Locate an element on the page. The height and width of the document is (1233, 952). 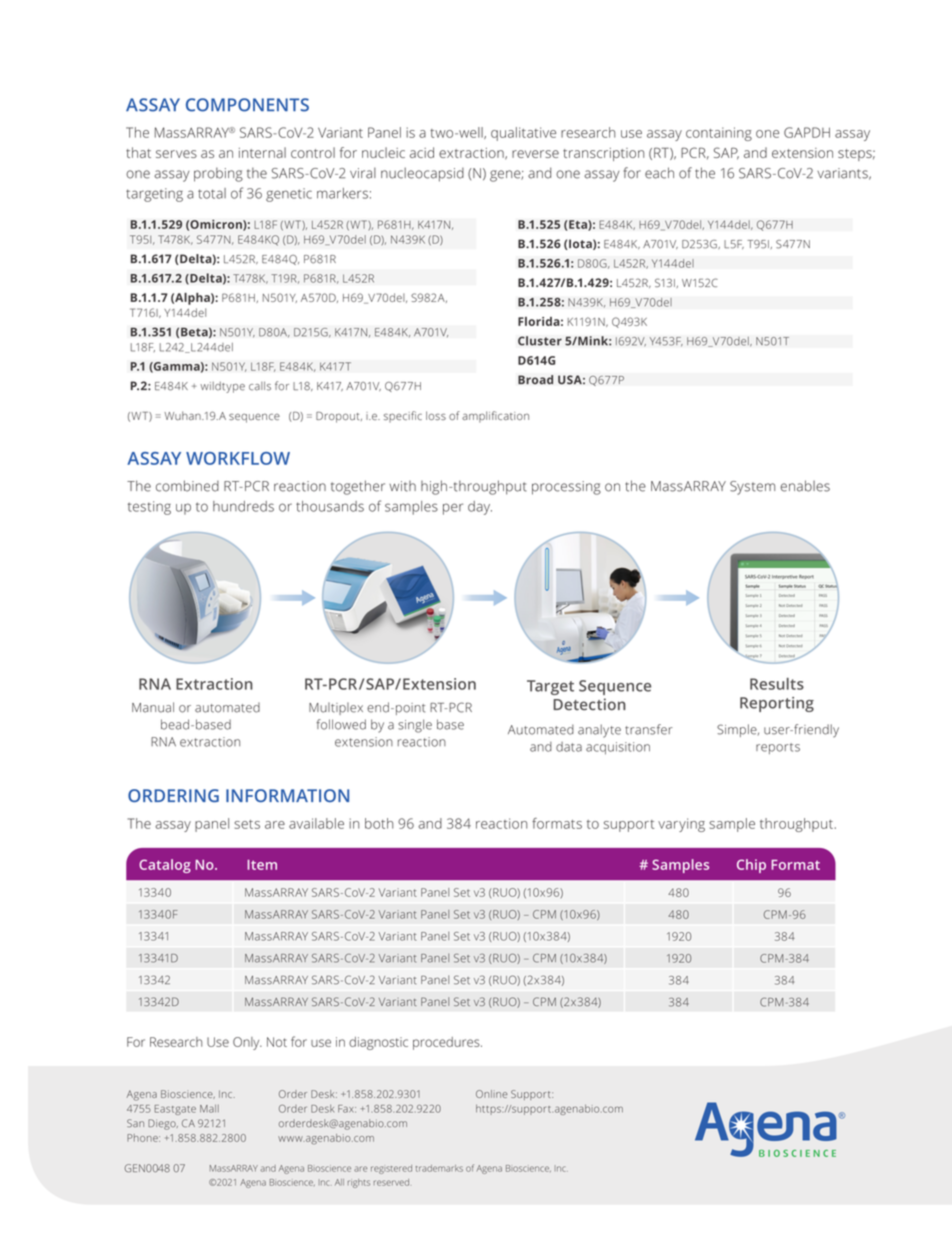
calls is located at coordinates (260, 386).
